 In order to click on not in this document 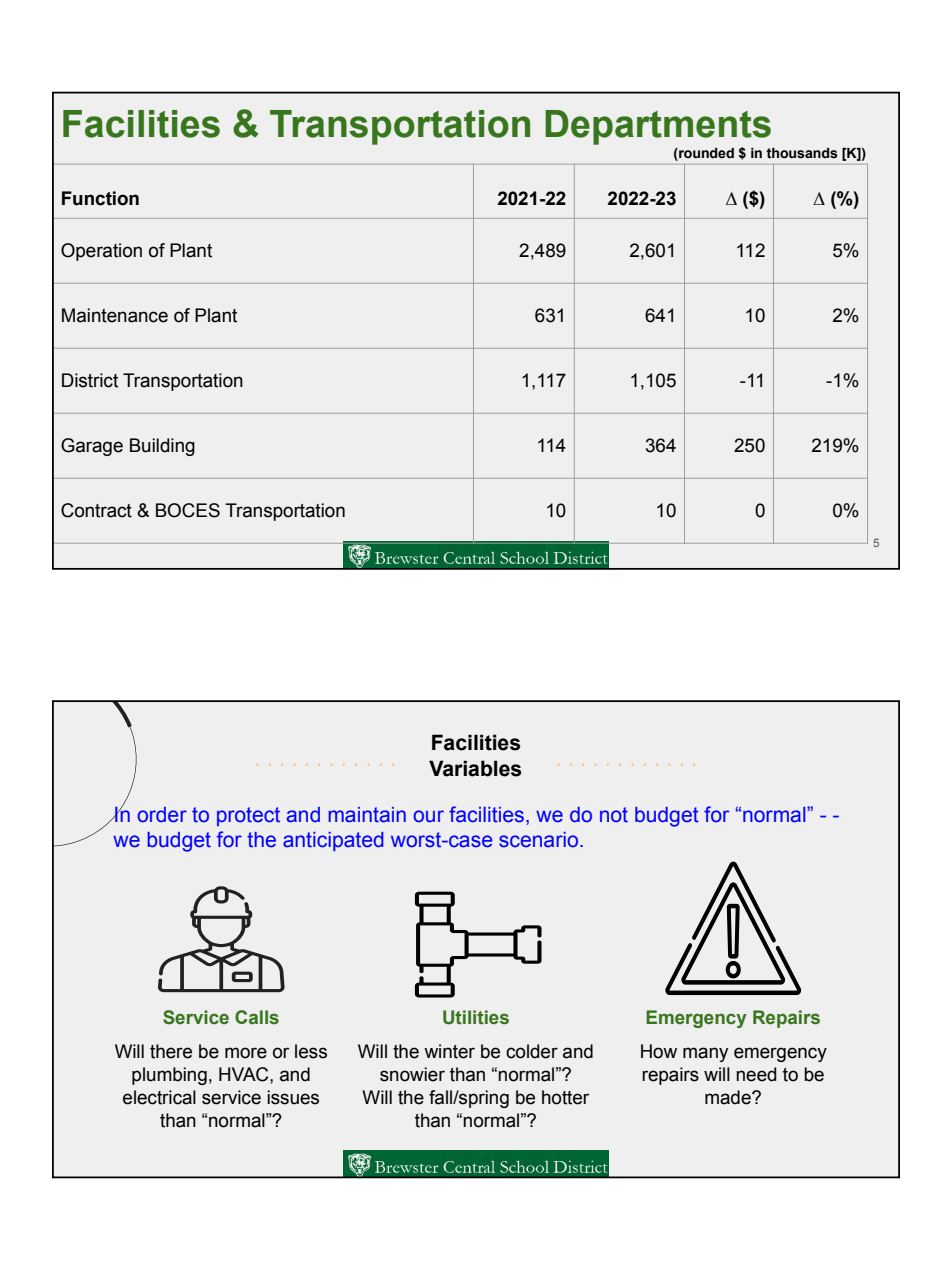, I will do `click(614, 815)`.
